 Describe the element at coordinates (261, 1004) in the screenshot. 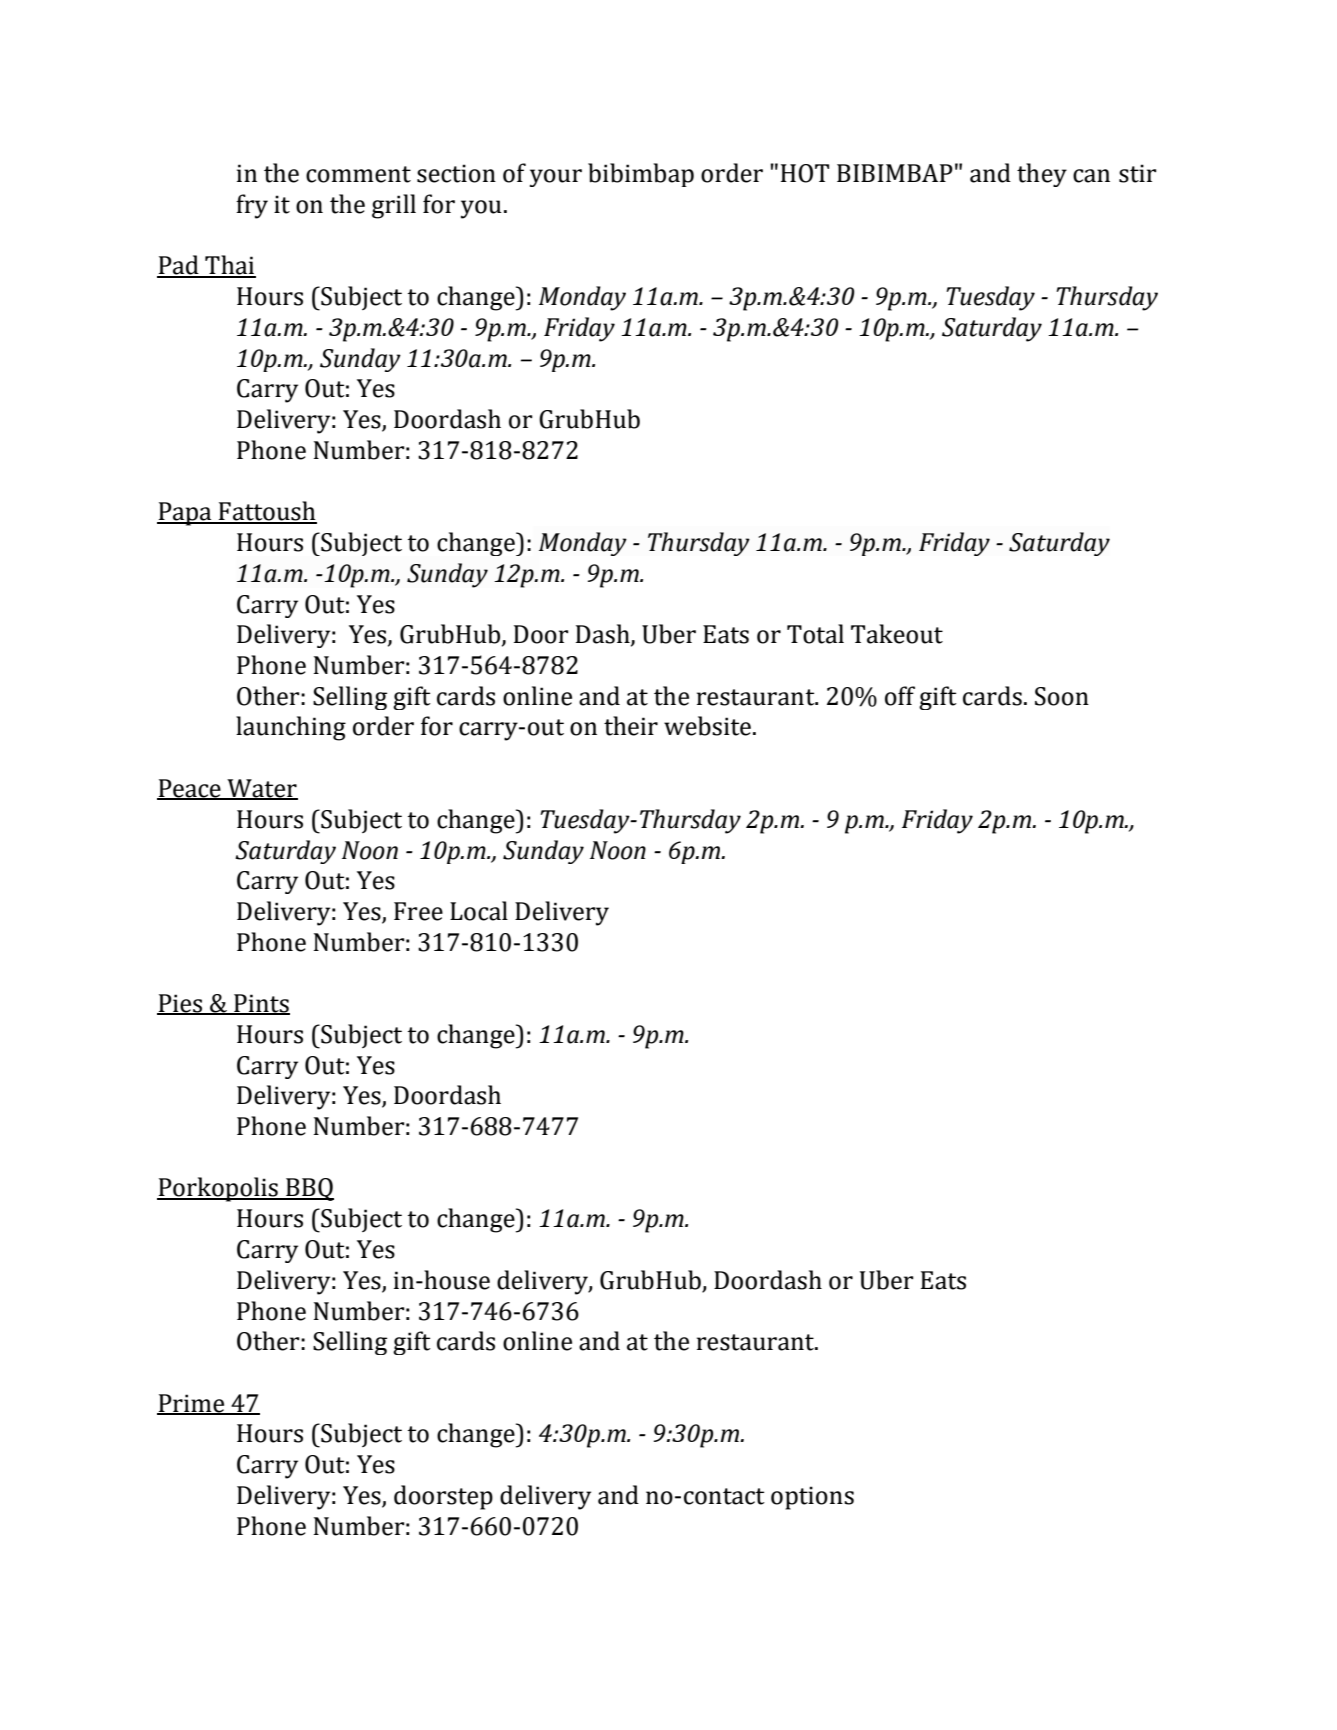

I see `Pints` at that location.
